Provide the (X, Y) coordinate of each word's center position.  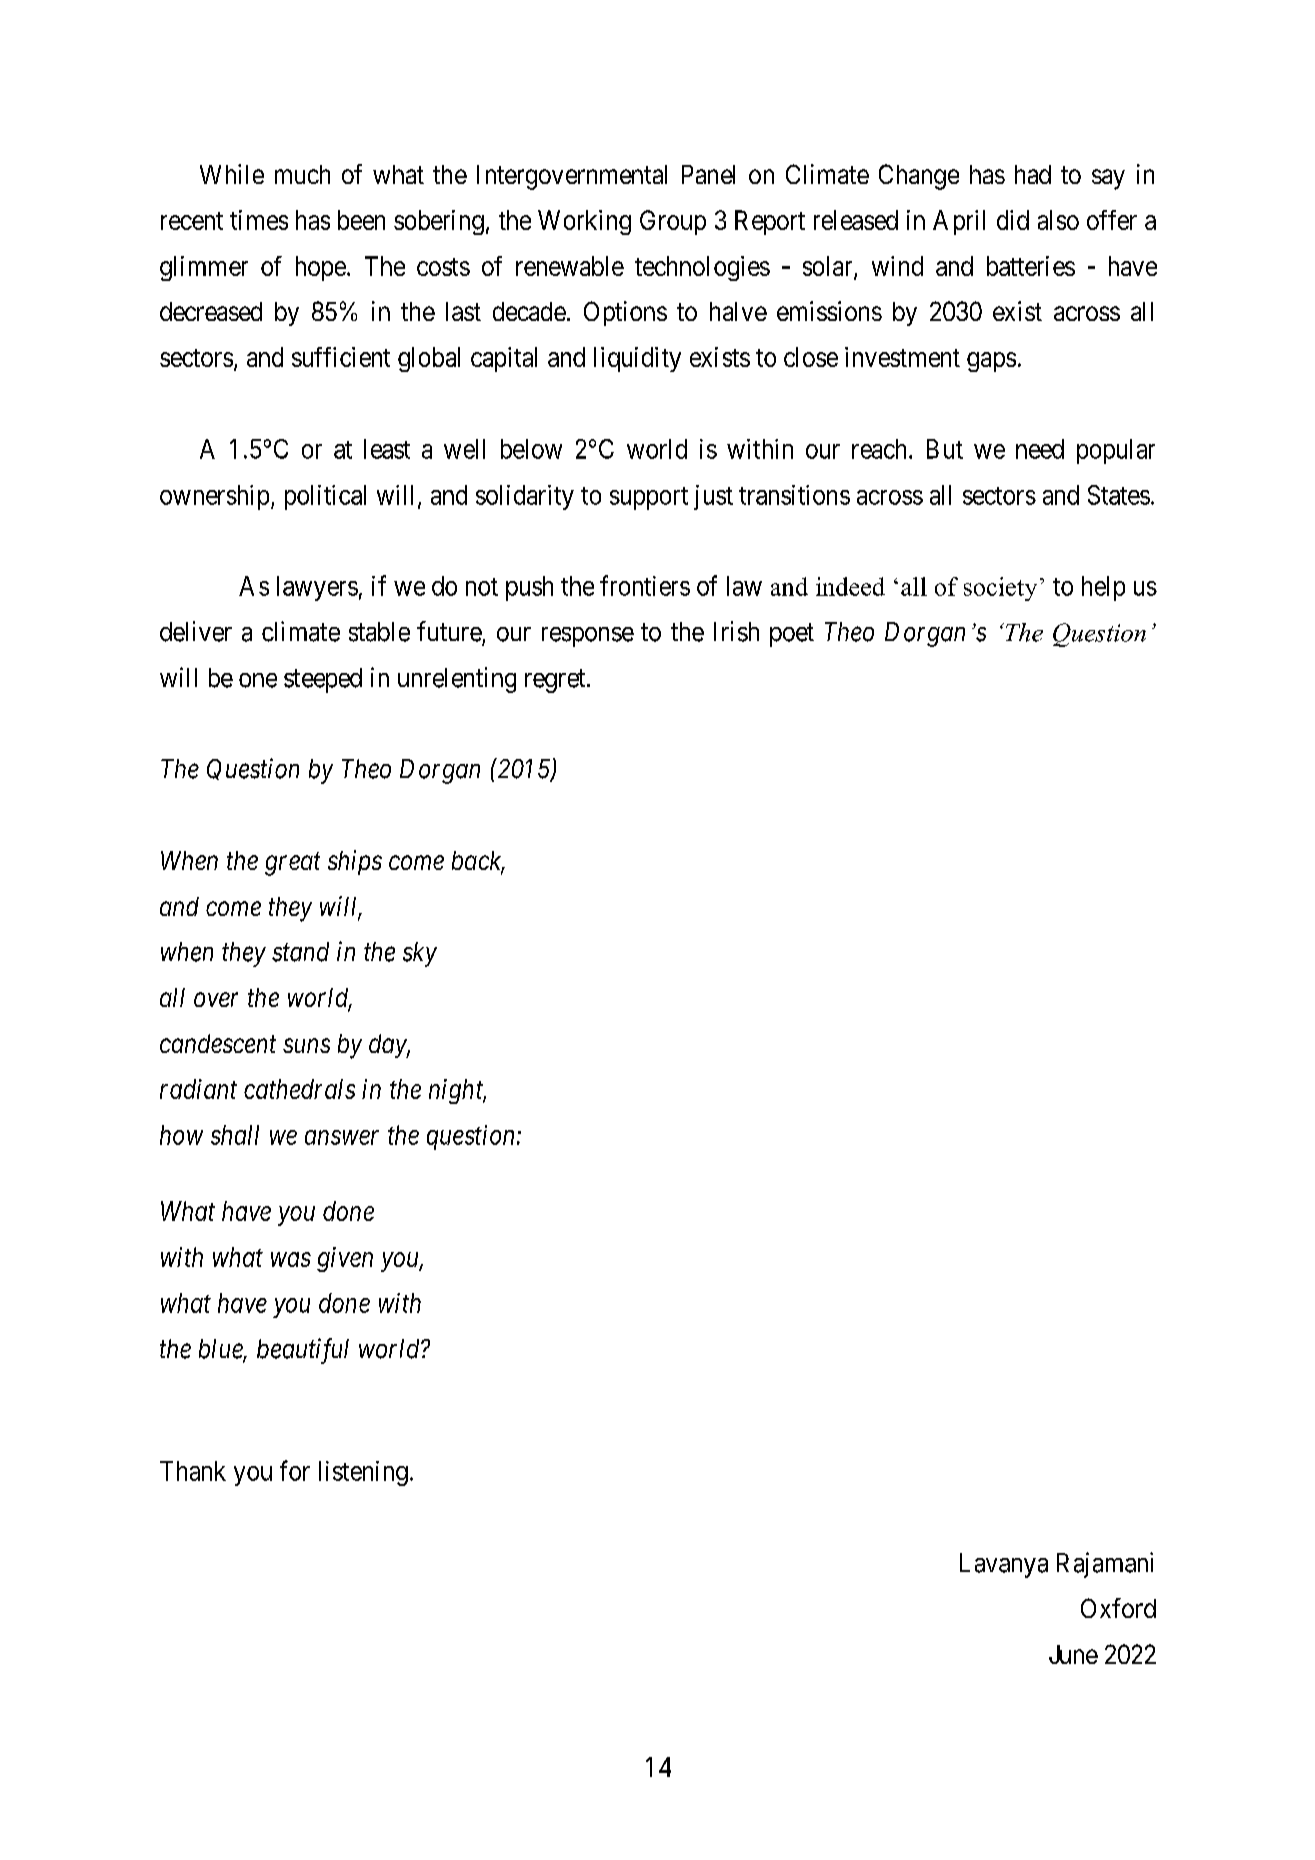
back (478, 862)
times (259, 220)
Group (673, 222)
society (1000, 589)
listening (363, 1473)
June (1073, 1654)
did (1013, 220)
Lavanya (1004, 1565)
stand (300, 952)
